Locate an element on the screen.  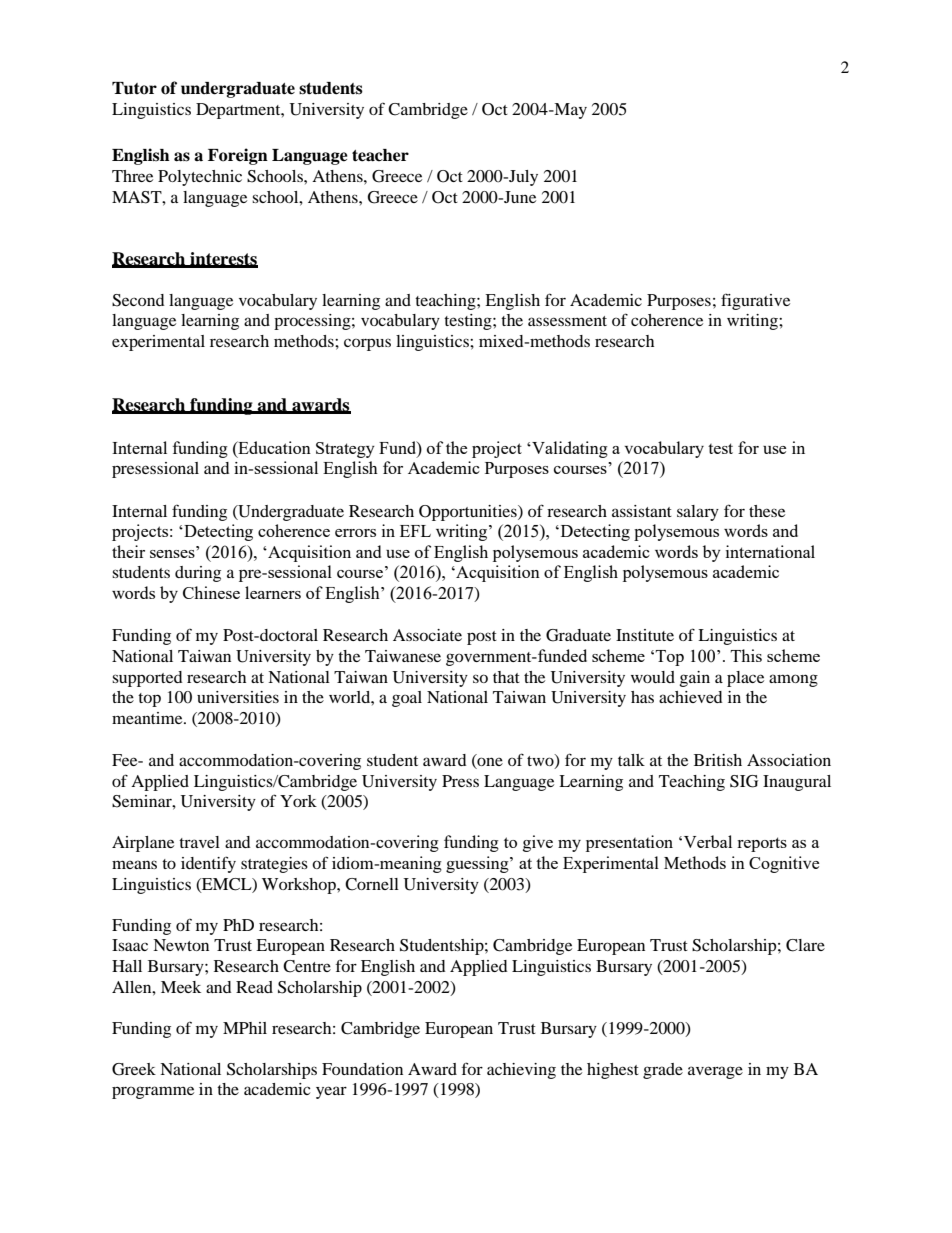
teacher is located at coordinates (380, 155).
